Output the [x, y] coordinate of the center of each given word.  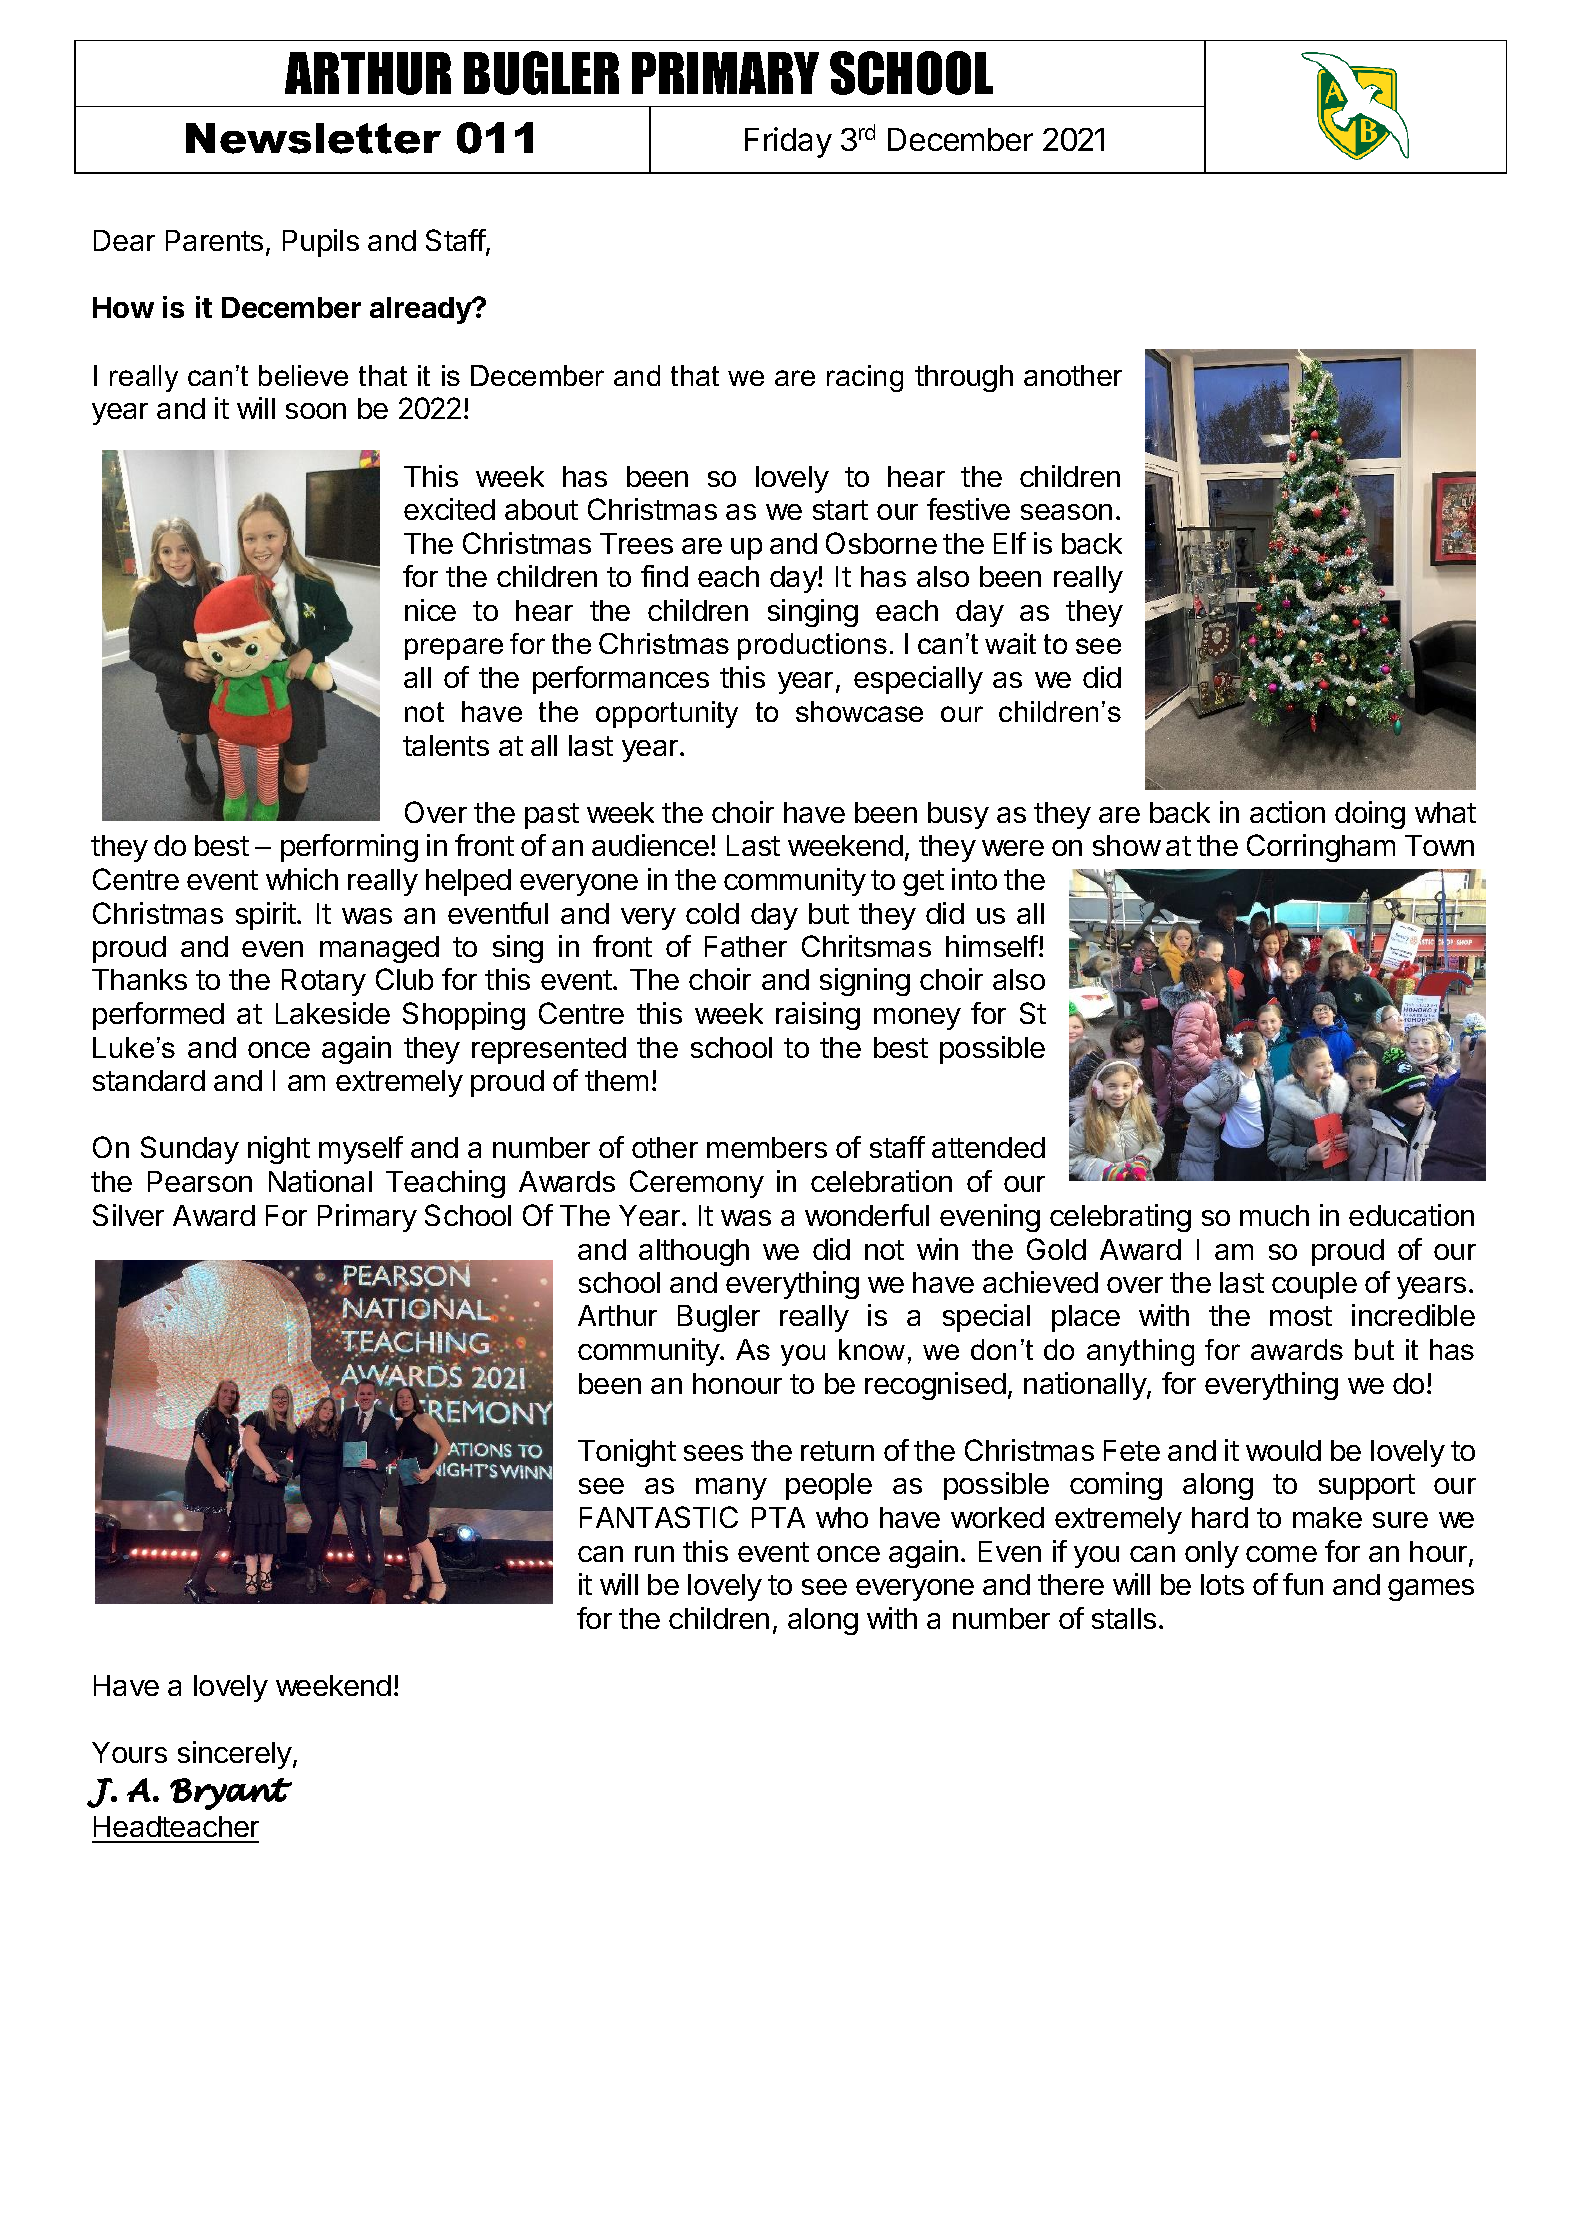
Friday [788, 142]
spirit [267, 916]
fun [1303, 1584]
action [1287, 812]
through [964, 378]
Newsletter [313, 138]
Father [746, 946]
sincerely [236, 1755]
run [654, 1554]
